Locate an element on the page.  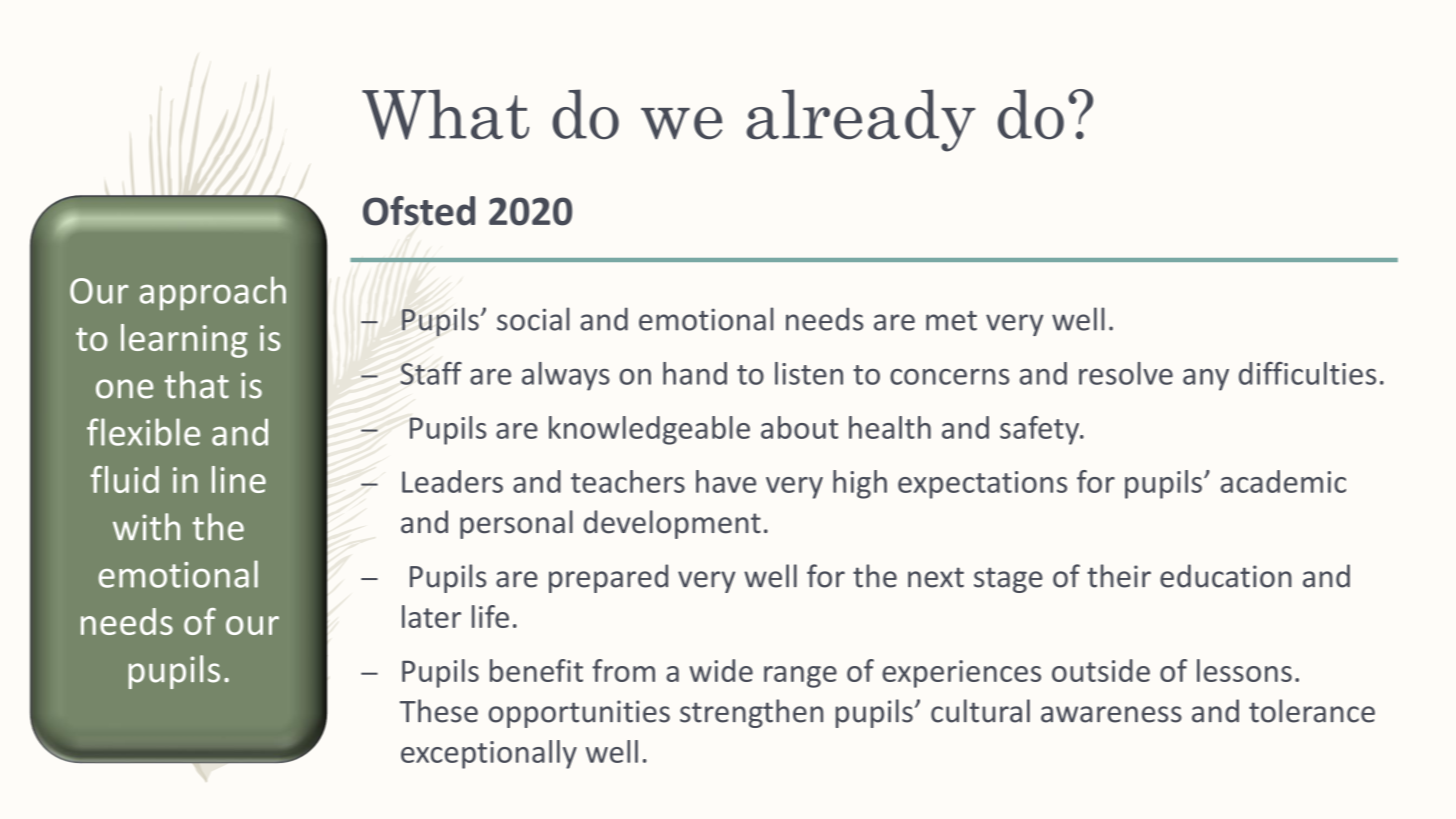
These is located at coordinates (439, 711).
